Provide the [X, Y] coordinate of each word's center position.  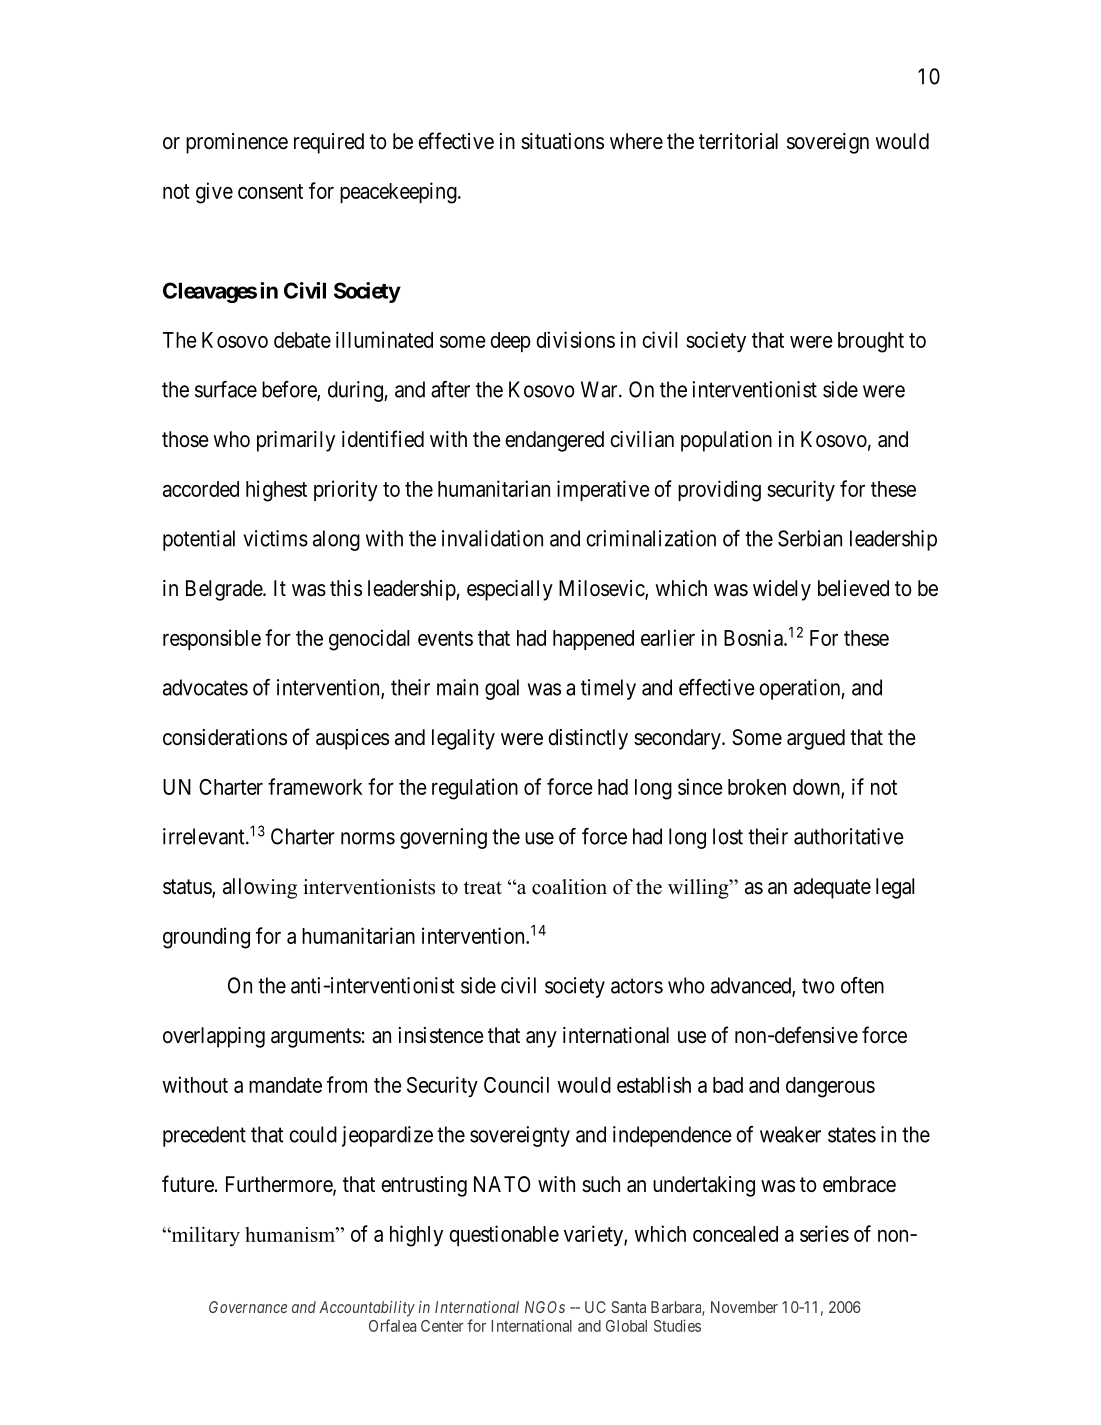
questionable [504, 1235]
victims [275, 538]
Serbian [810, 538]
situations [562, 141]
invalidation [492, 538]
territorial [738, 141]
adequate [832, 888]
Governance [248, 1307]
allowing [260, 888]
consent [270, 191]
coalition [569, 887]
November [744, 1307]
